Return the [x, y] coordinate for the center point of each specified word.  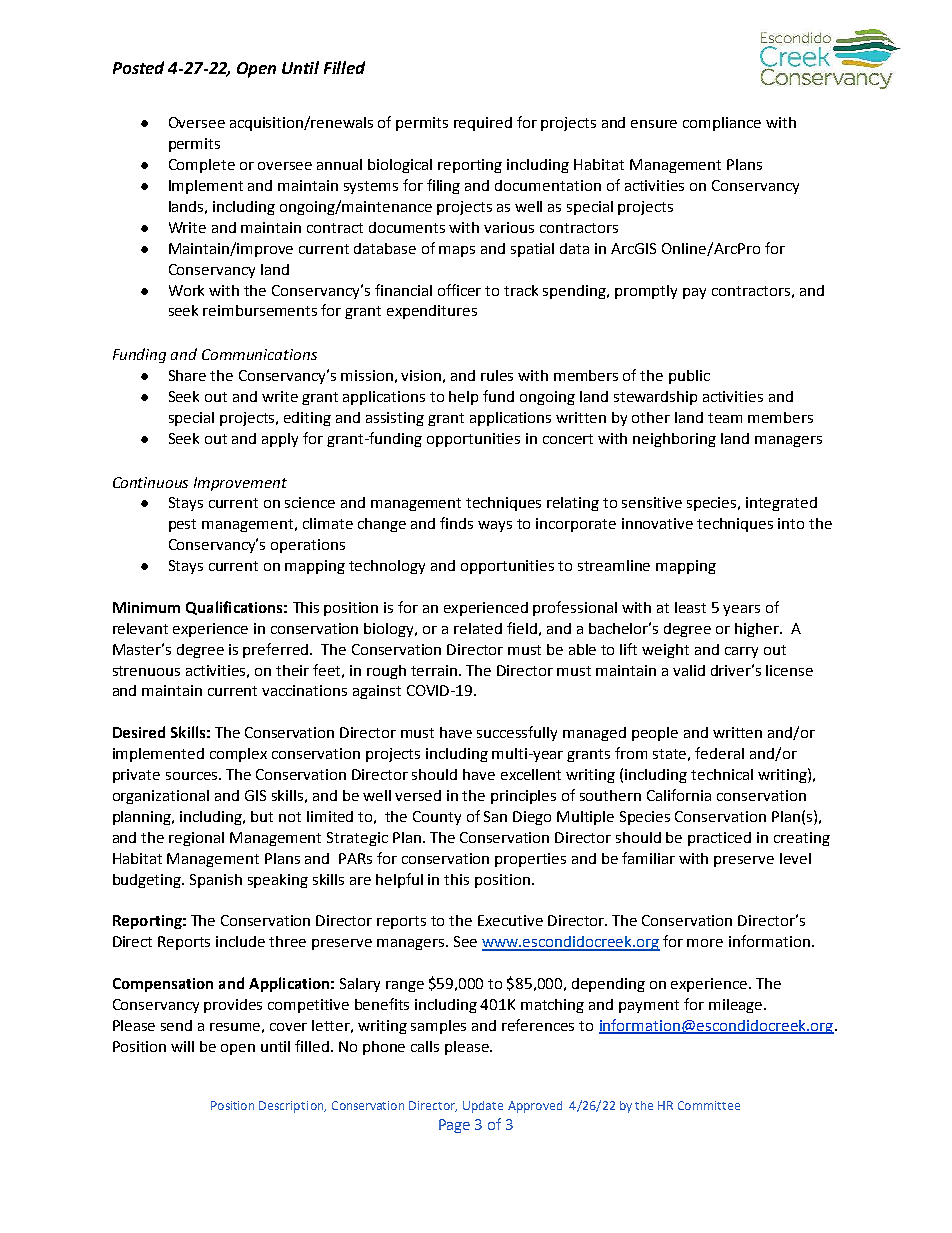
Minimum [146, 607]
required [483, 124]
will [182, 1046]
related [478, 628]
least [690, 607]
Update [483, 1107]
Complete [202, 166]
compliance [722, 124]
